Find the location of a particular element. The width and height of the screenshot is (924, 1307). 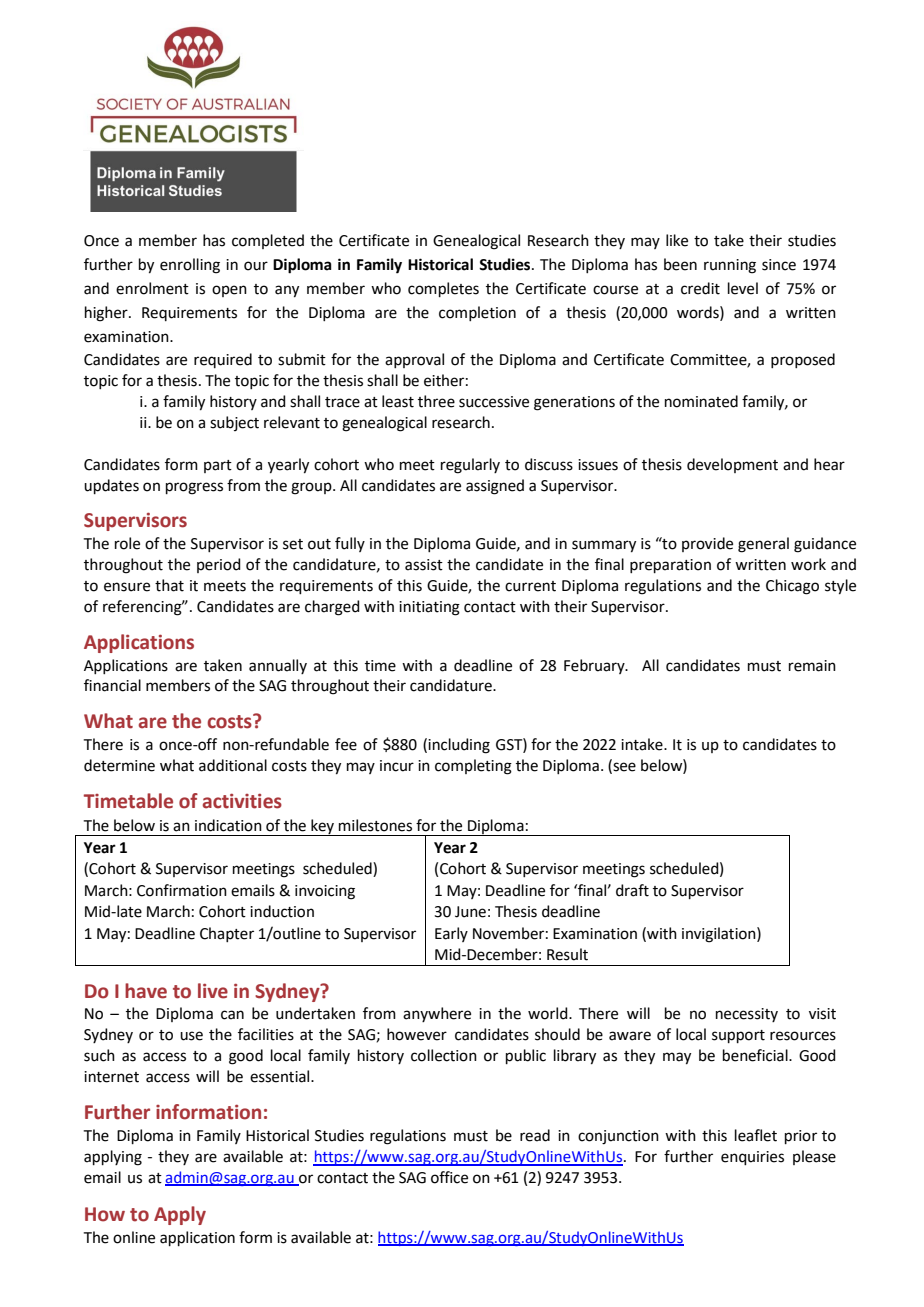

Confirmation is located at coordinates (182, 890).
